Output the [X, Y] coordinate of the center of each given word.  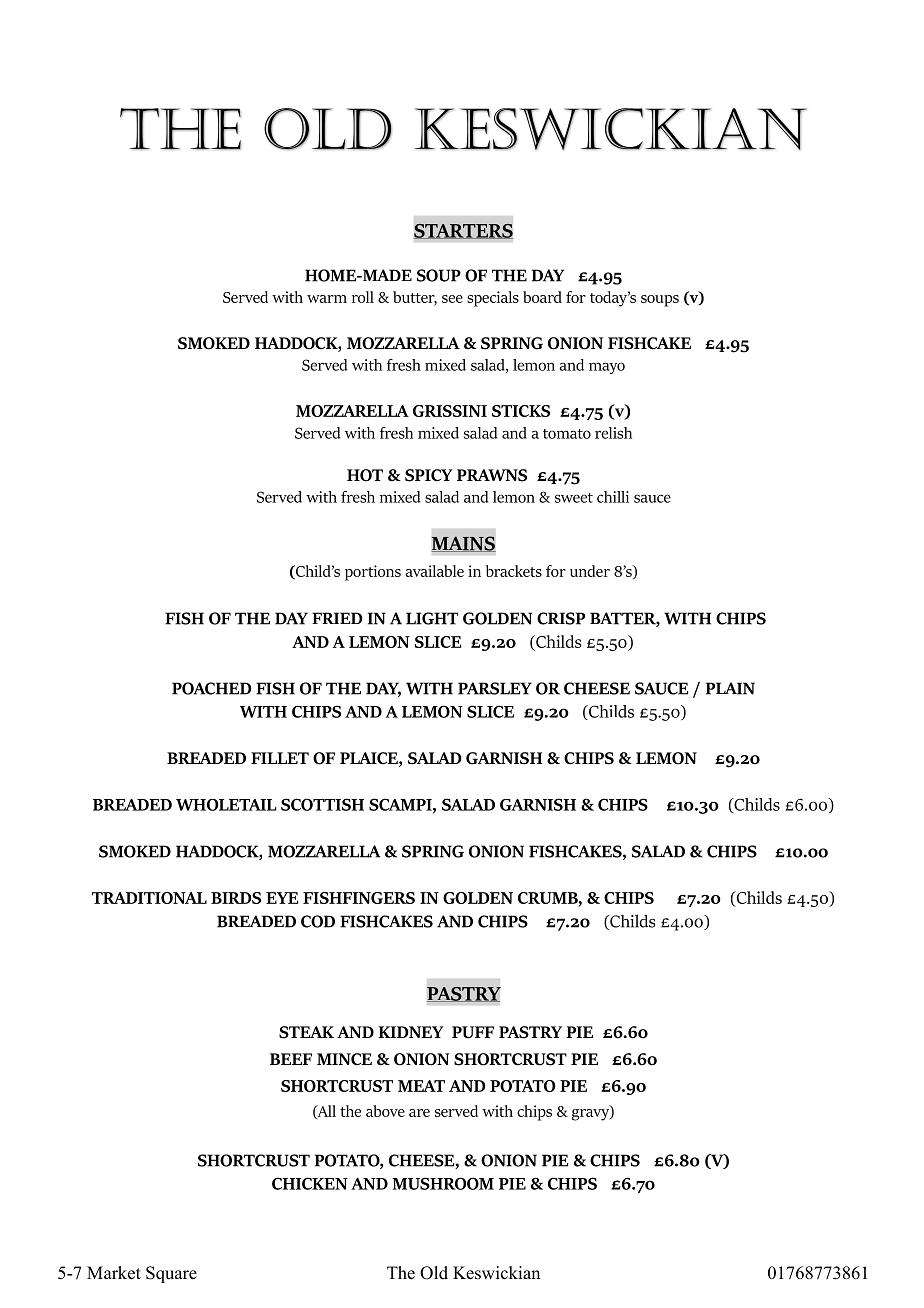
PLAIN [730, 688]
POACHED [212, 688]
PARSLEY [495, 688]
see [452, 299]
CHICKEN [310, 1183]
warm [327, 299]
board [542, 297]
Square [171, 1274]
